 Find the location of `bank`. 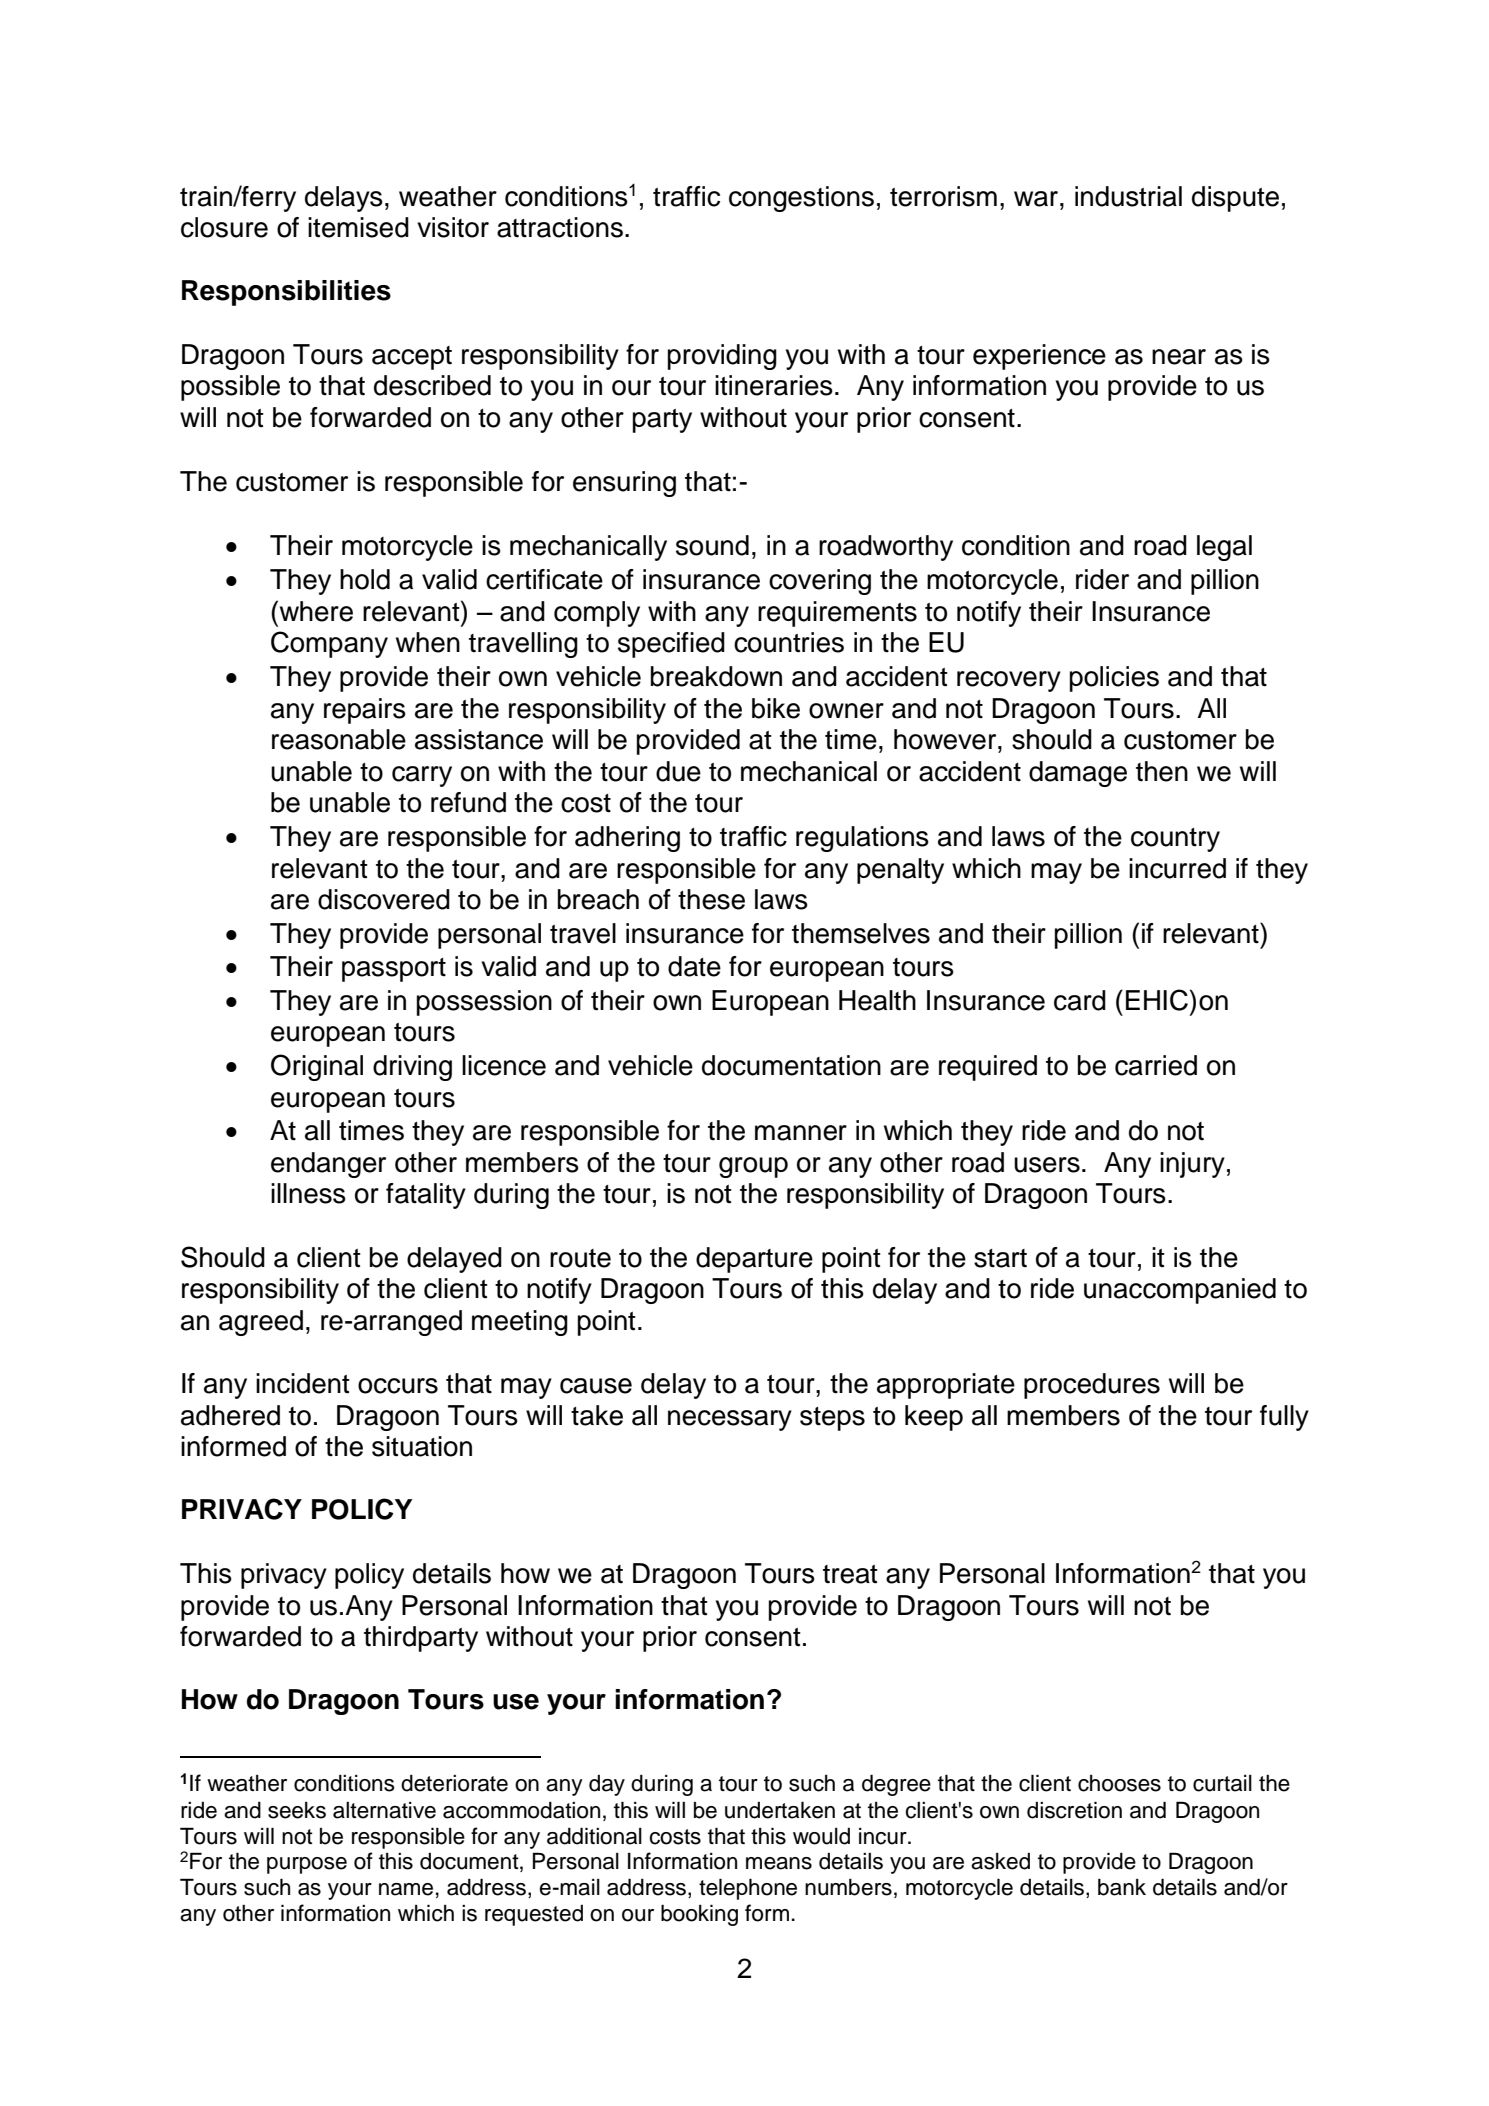

bank is located at coordinates (1122, 1887).
